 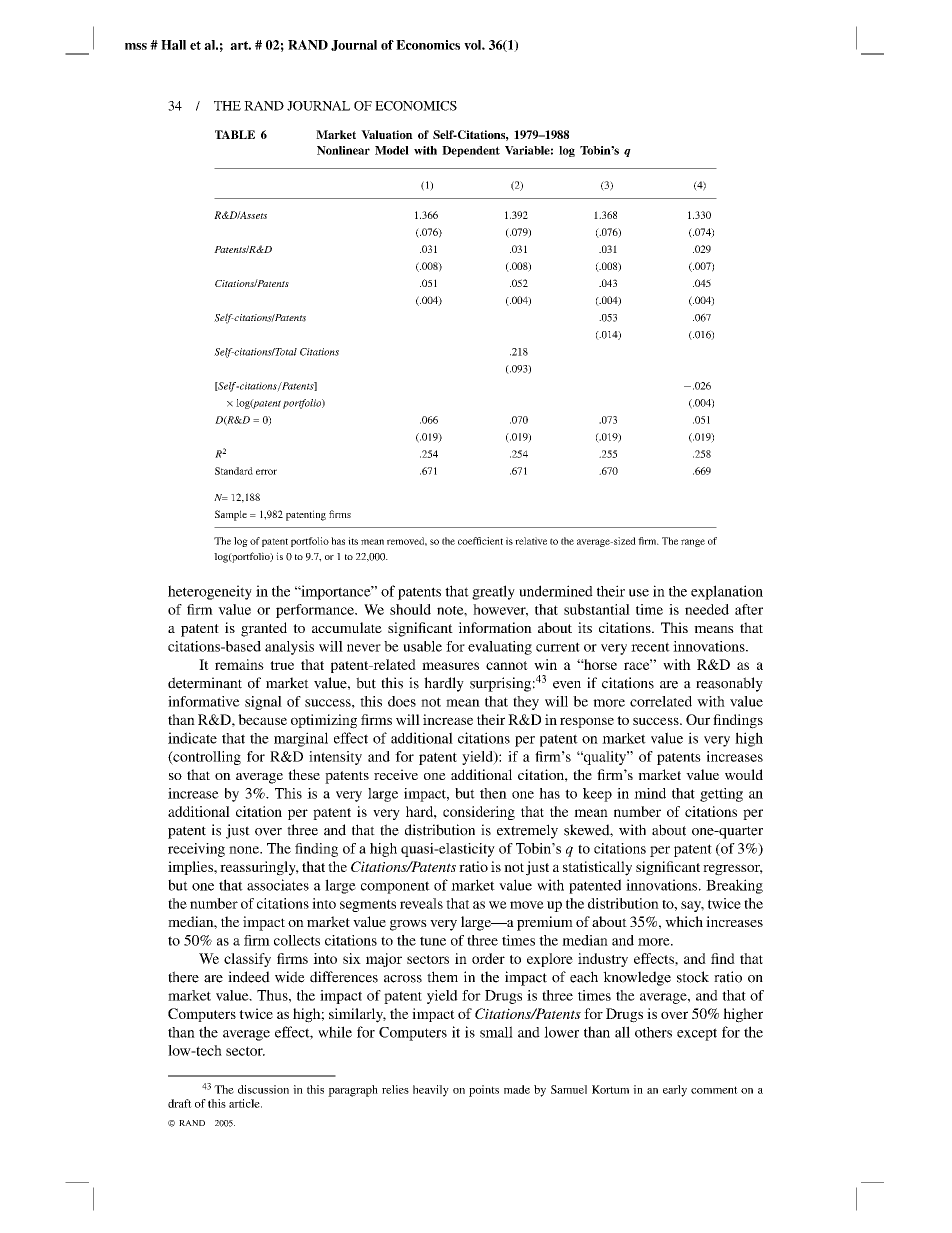 What do you see at coordinates (431, 1091) in the screenshot?
I see `heavily` at bounding box center [431, 1091].
